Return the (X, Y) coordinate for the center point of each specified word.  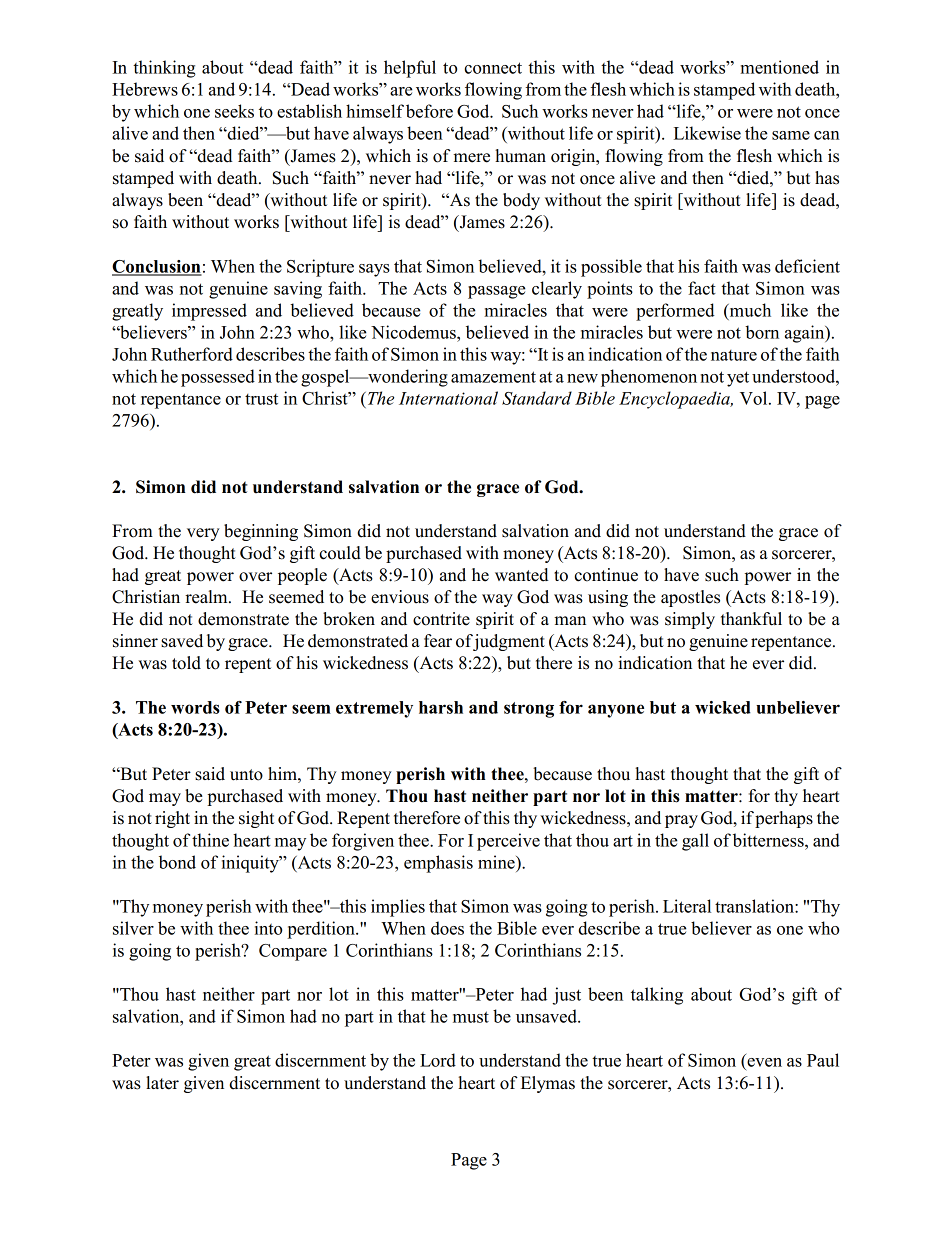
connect (493, 68)
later (162, 1083)
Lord (438, 1060)
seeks (234, 111)
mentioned (779, 67)
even (764, 1062)
